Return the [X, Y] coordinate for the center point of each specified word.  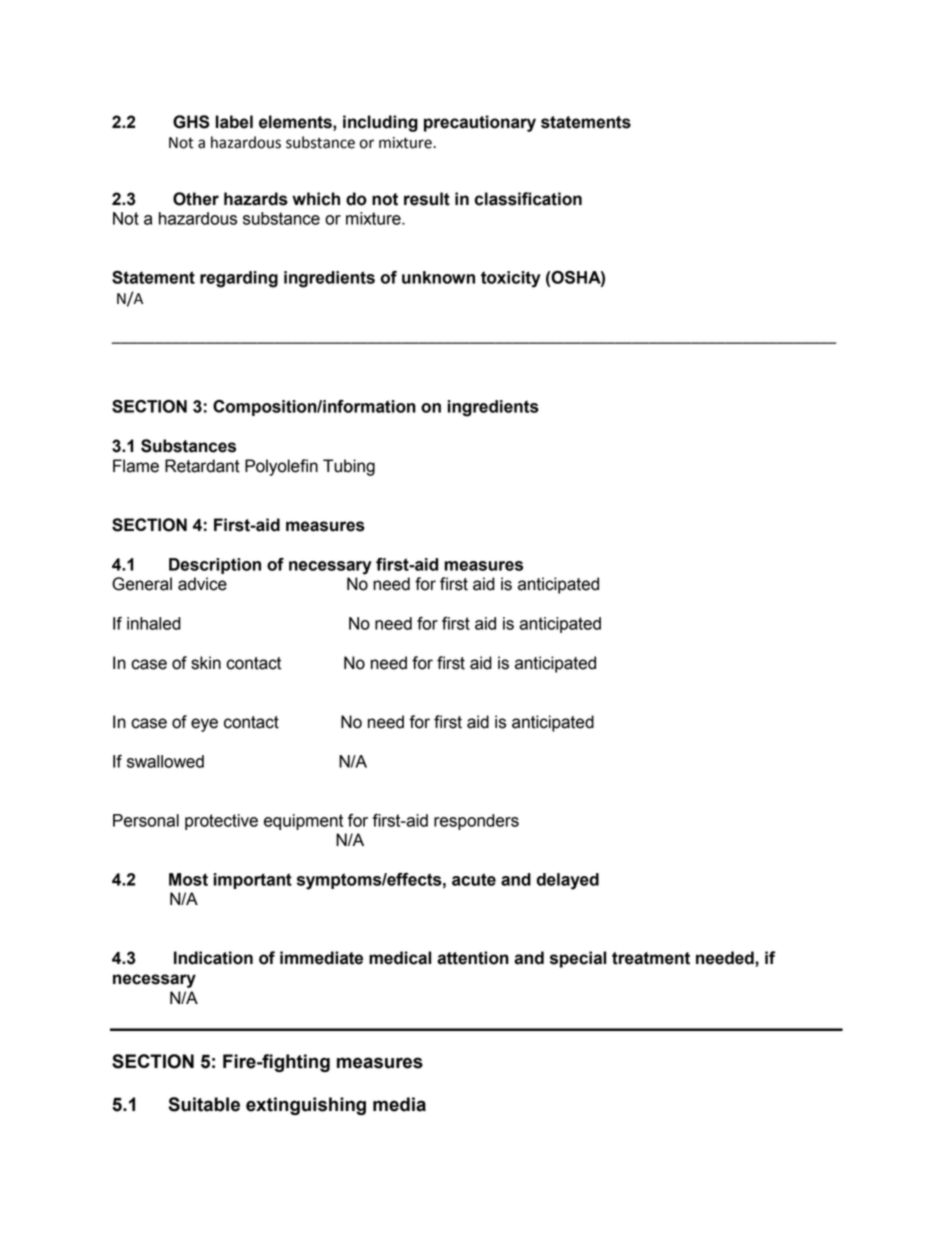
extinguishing [306, 1106]
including [380, 123]
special [578, 959]
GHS [191, 122]
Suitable [204, 1104]
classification [528, 199]
